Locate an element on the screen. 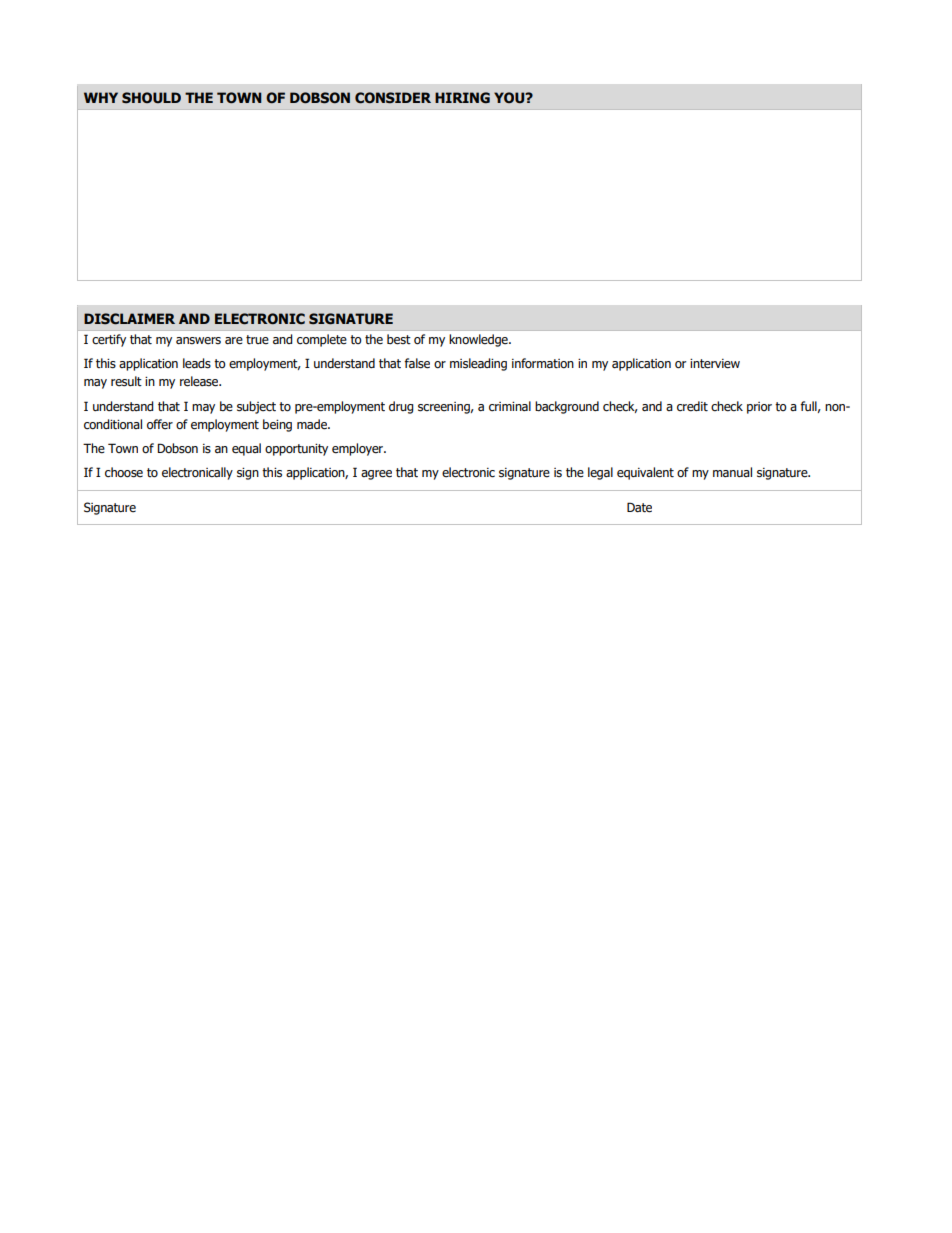 The height and width of the screenshot is (1233, 952). choose is located at coordinates (124, 472).
